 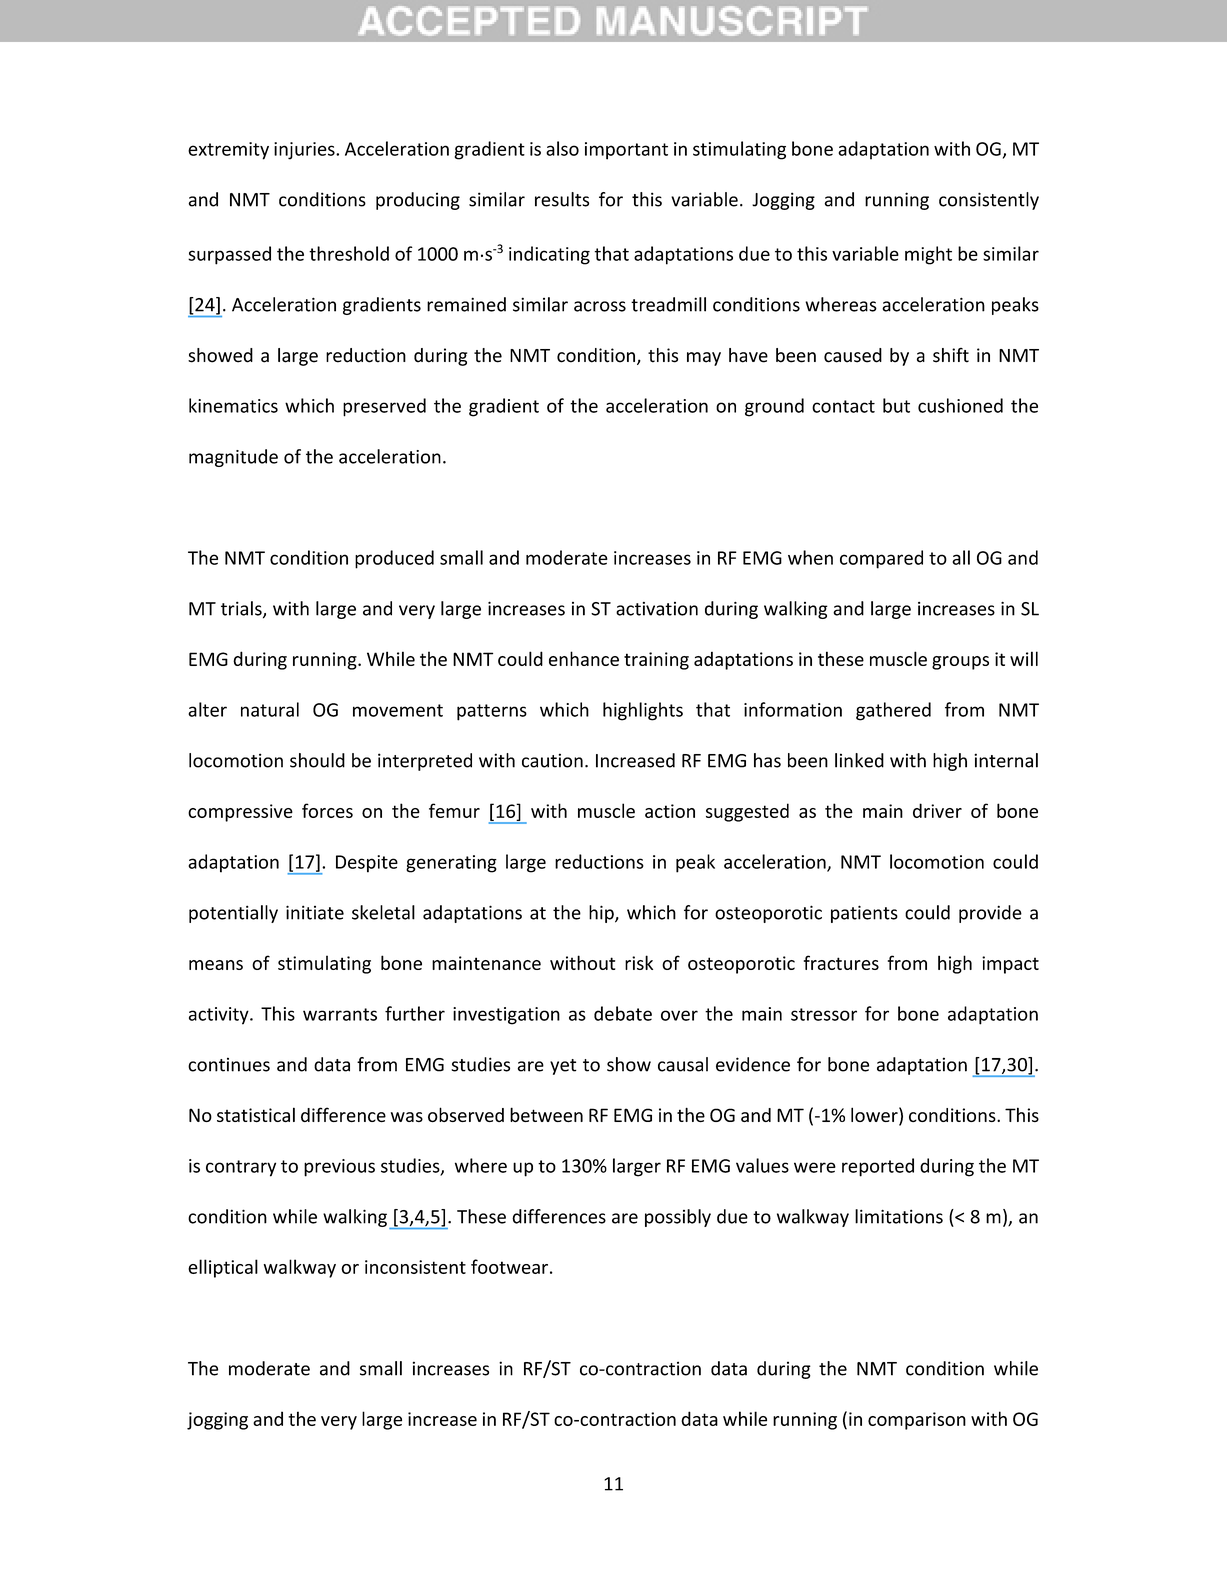 What do you see at coordinates (552, 760) in the screenshot?
I see `caution` at bounding box center [552, 760].
